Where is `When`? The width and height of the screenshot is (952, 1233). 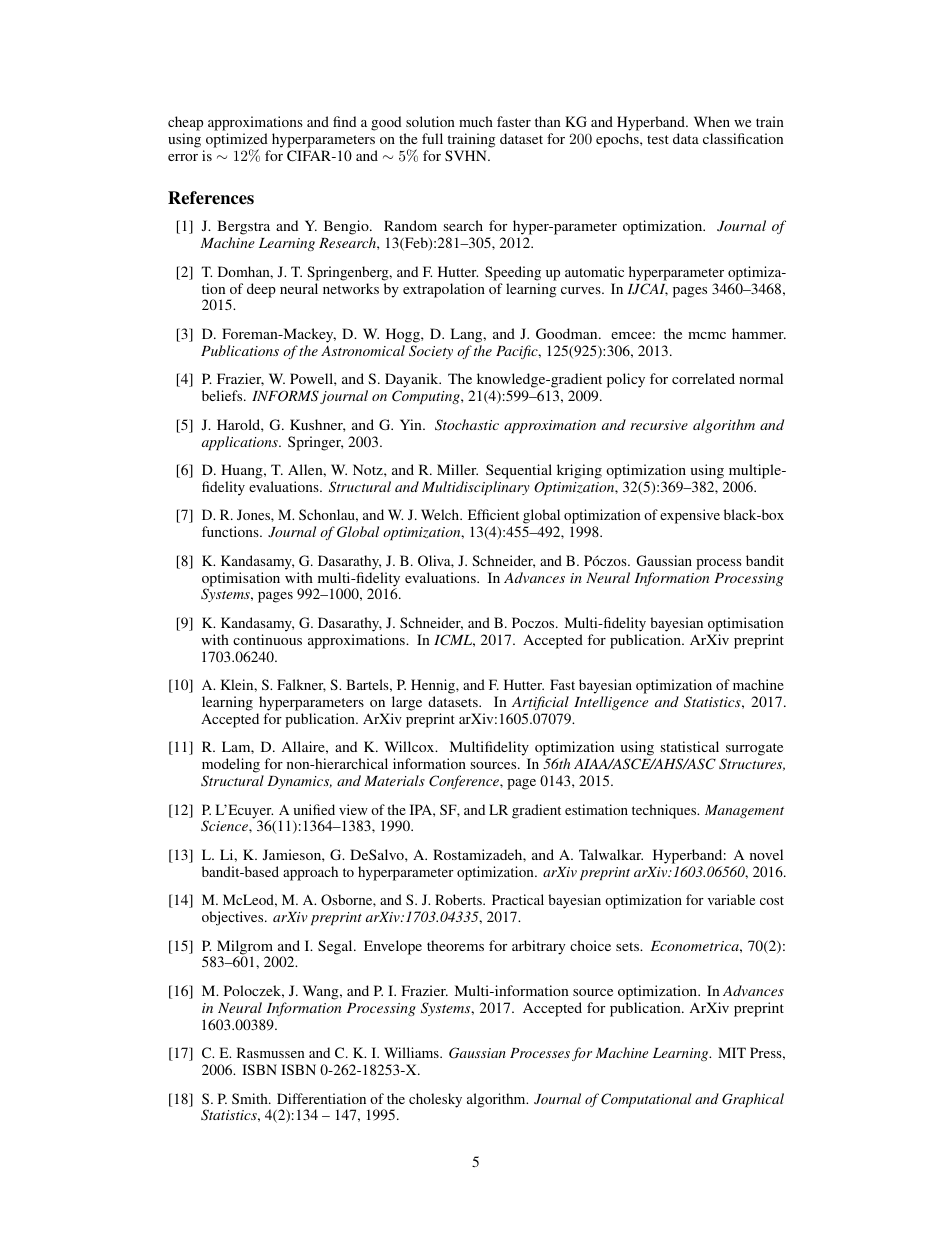
When is located at coordinates (712, 121).
